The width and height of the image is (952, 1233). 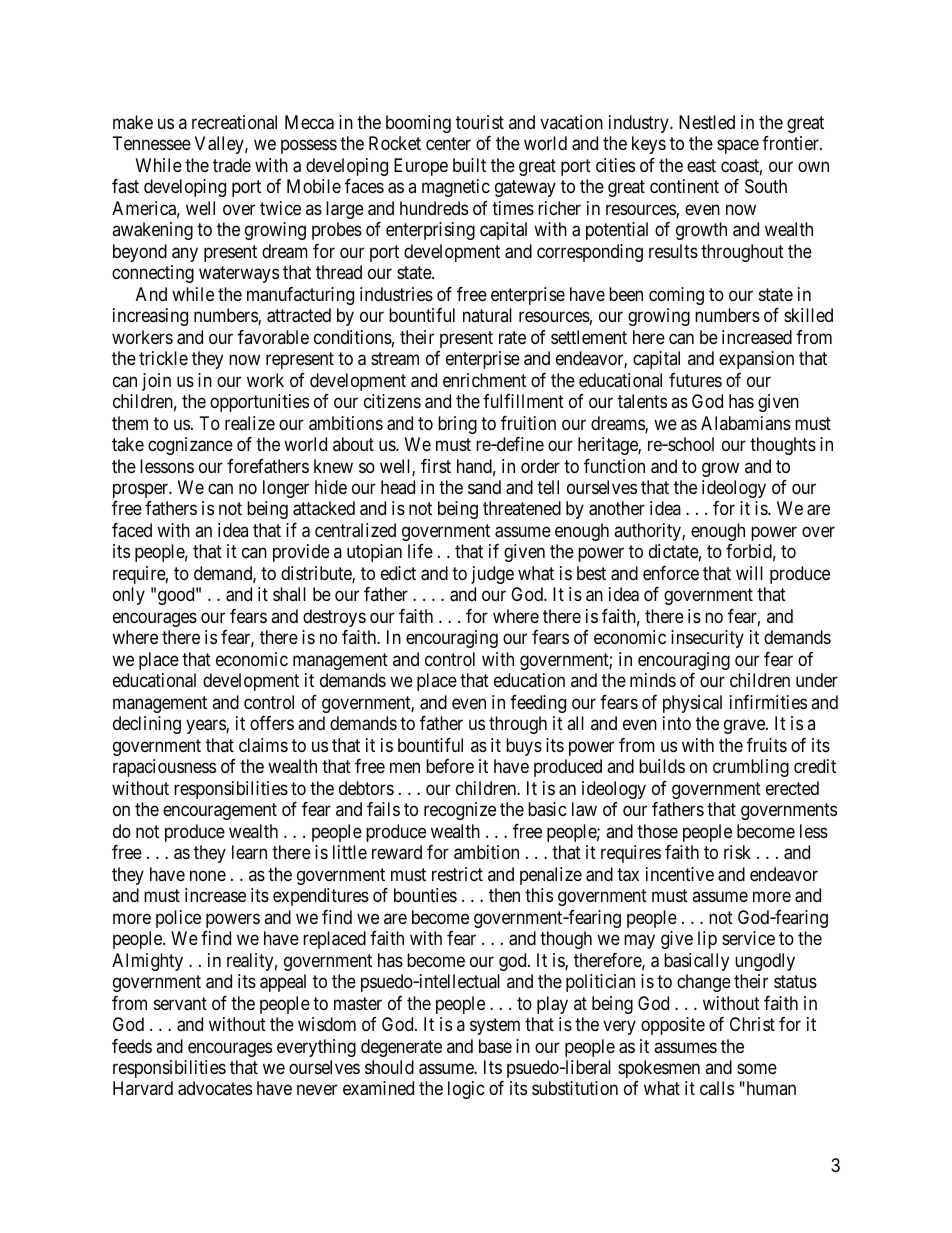 I want to click on built, so click(x=469, y=165).
